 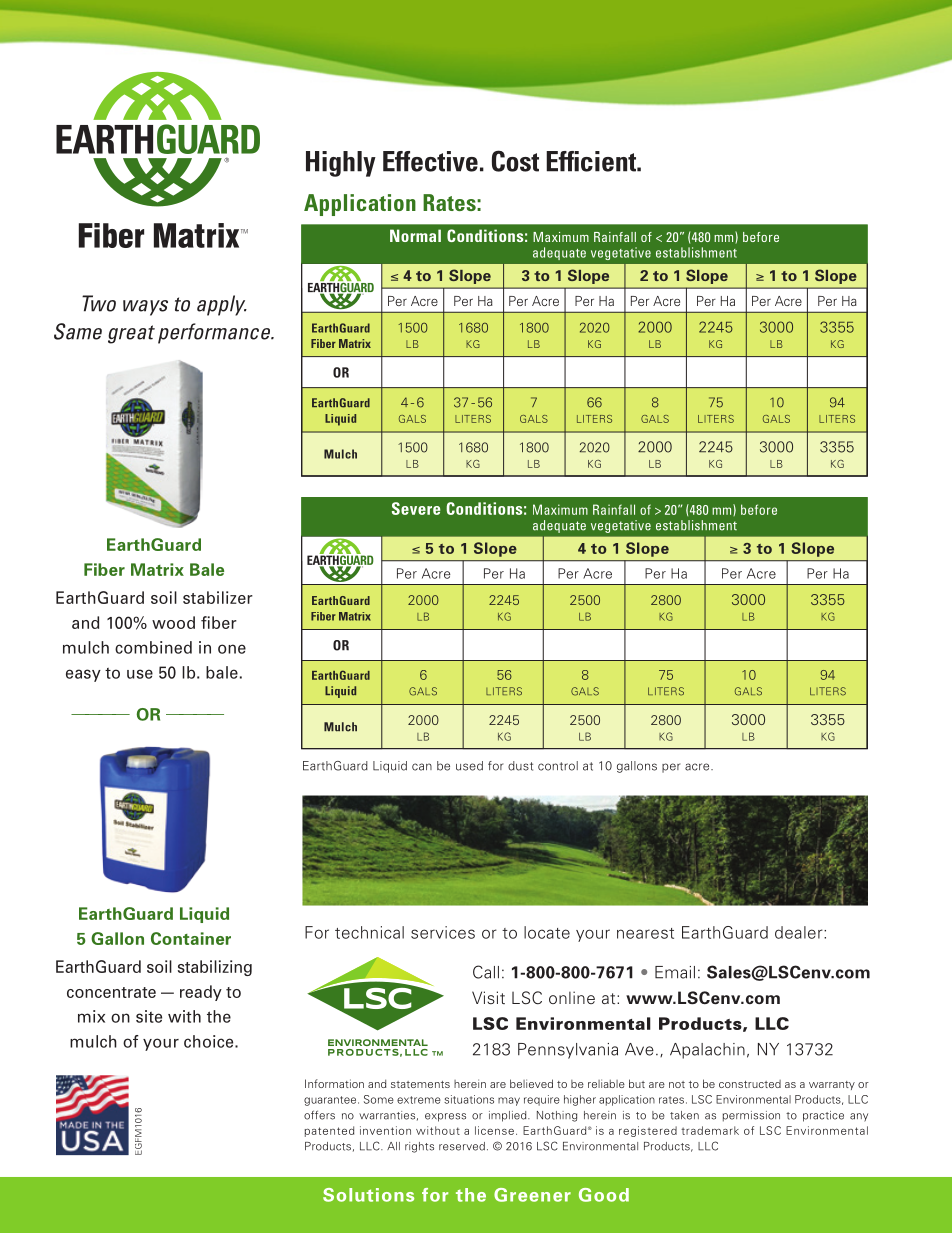 I want to click on Highly, so click(x=341, y=164).
